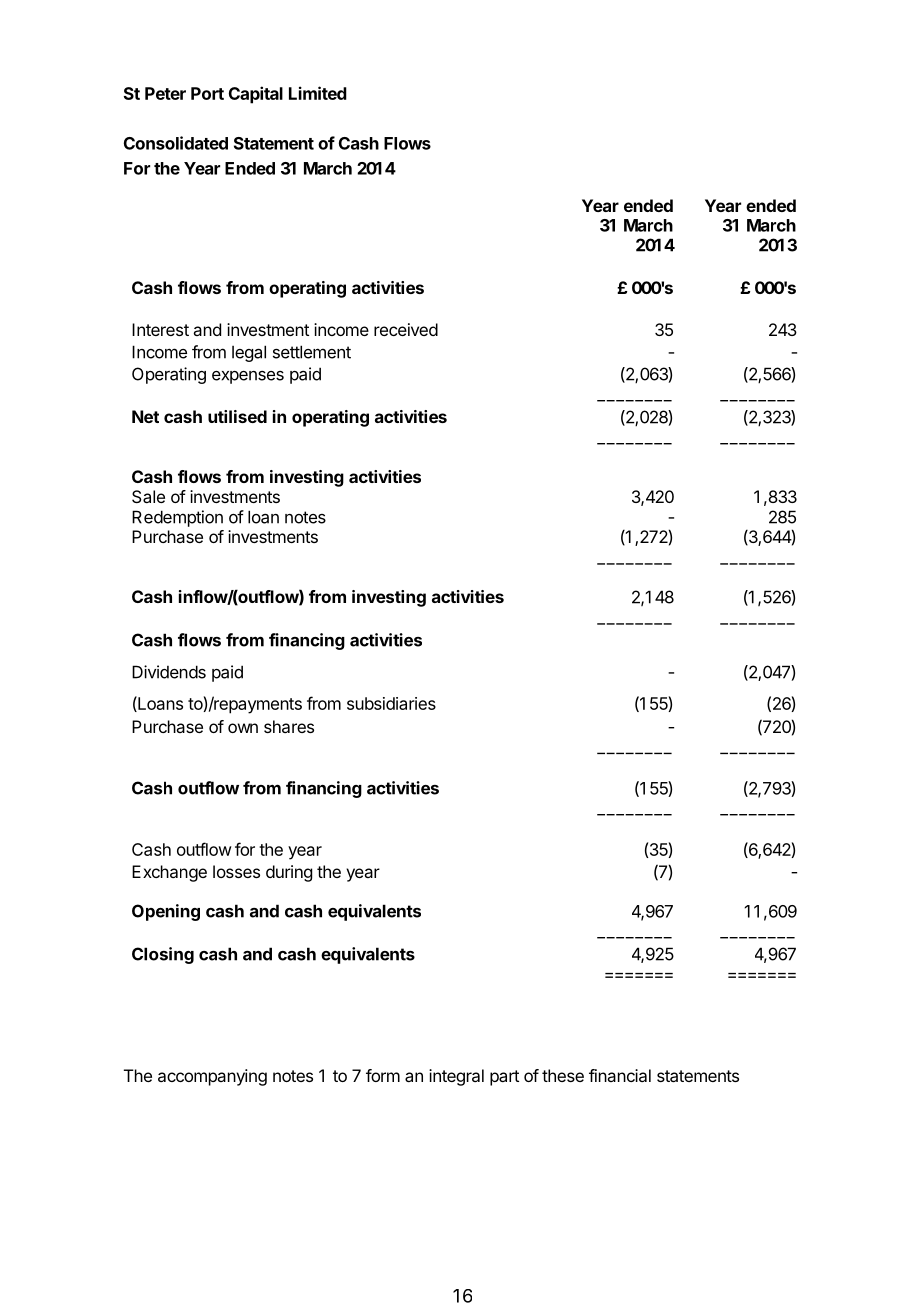  What do you see at coordinates (563, 1075) in the screenshot?
I see `these` at bounding box center [563, 1075].
